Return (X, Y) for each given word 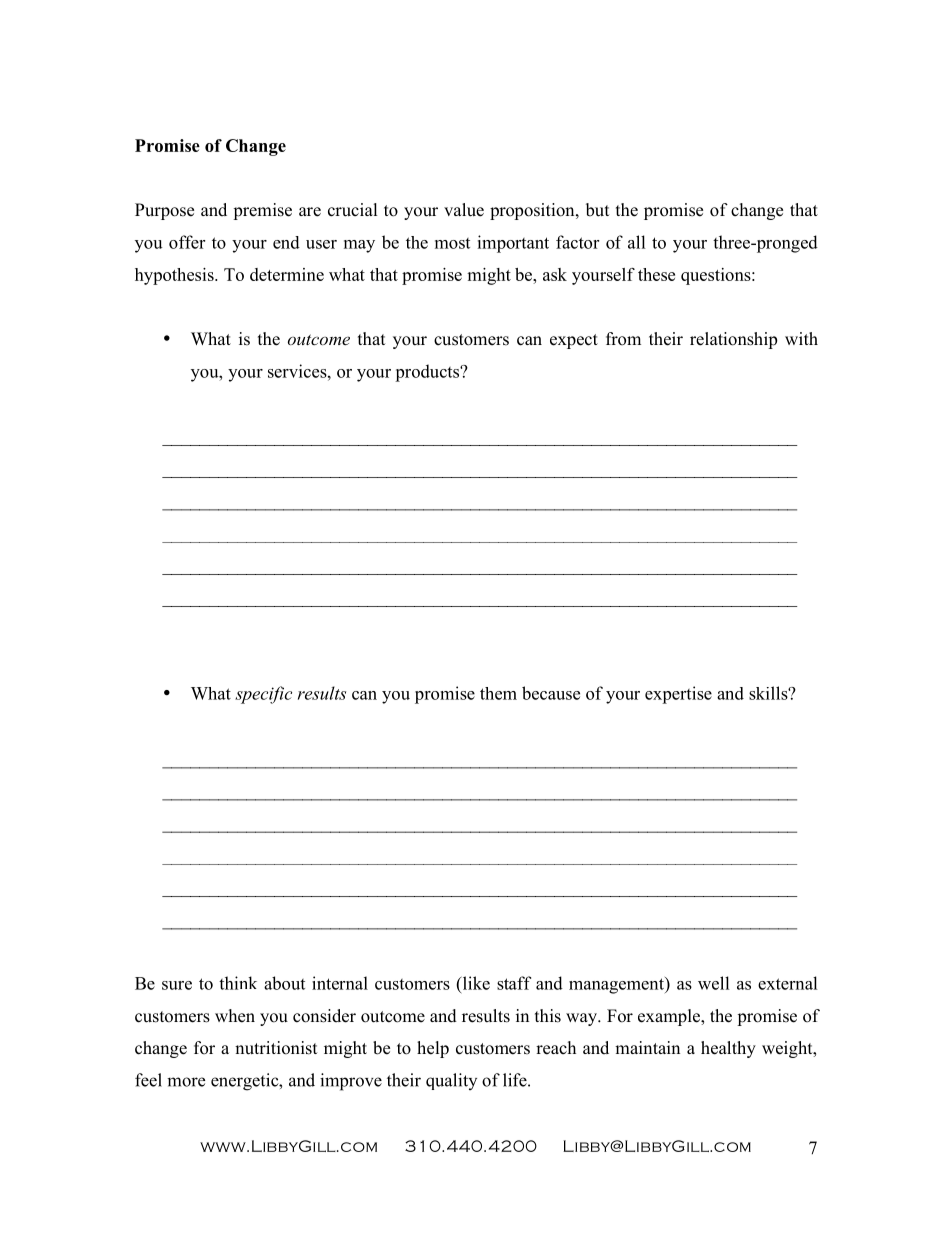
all (637, 242)
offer (187, 242)
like (475, 983)
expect (574, 341)
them (498, 693)
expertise (678, 695)
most (452, 243)
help (433, 1049)
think (238, 983)
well (714, 983)
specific (263, 695)
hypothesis (175, 276)
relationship (733, 340)
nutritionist (276, 1048)
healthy (728, 1049)
